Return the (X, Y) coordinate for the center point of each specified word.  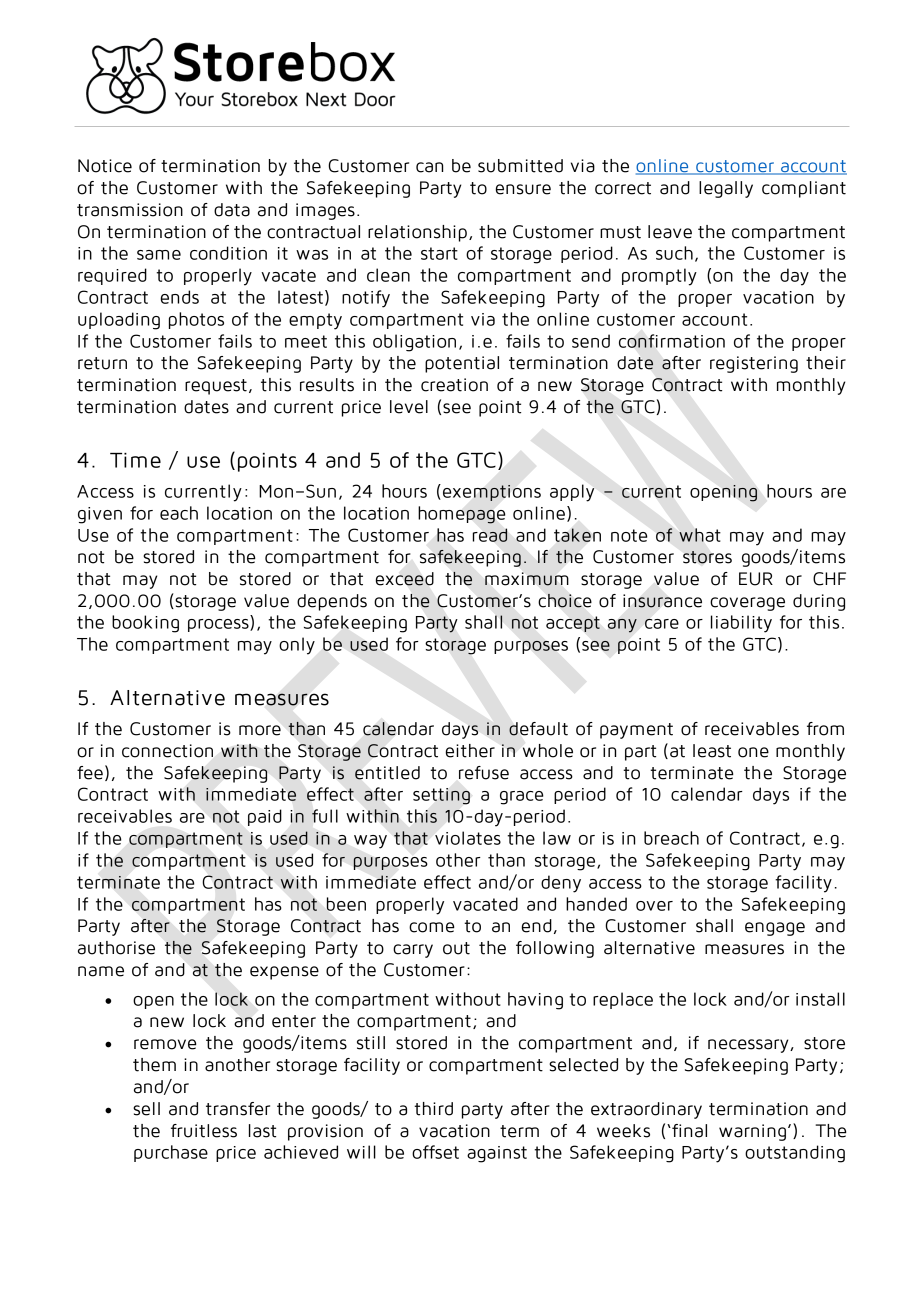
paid (265, 817)
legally (726, 189)
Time (135, 460)
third (433, 1109)
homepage (462, 515)
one (753, 752)
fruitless (204, 1131)
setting (441, 796)
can (429, 167)
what (700, 535)
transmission (130, 210)
